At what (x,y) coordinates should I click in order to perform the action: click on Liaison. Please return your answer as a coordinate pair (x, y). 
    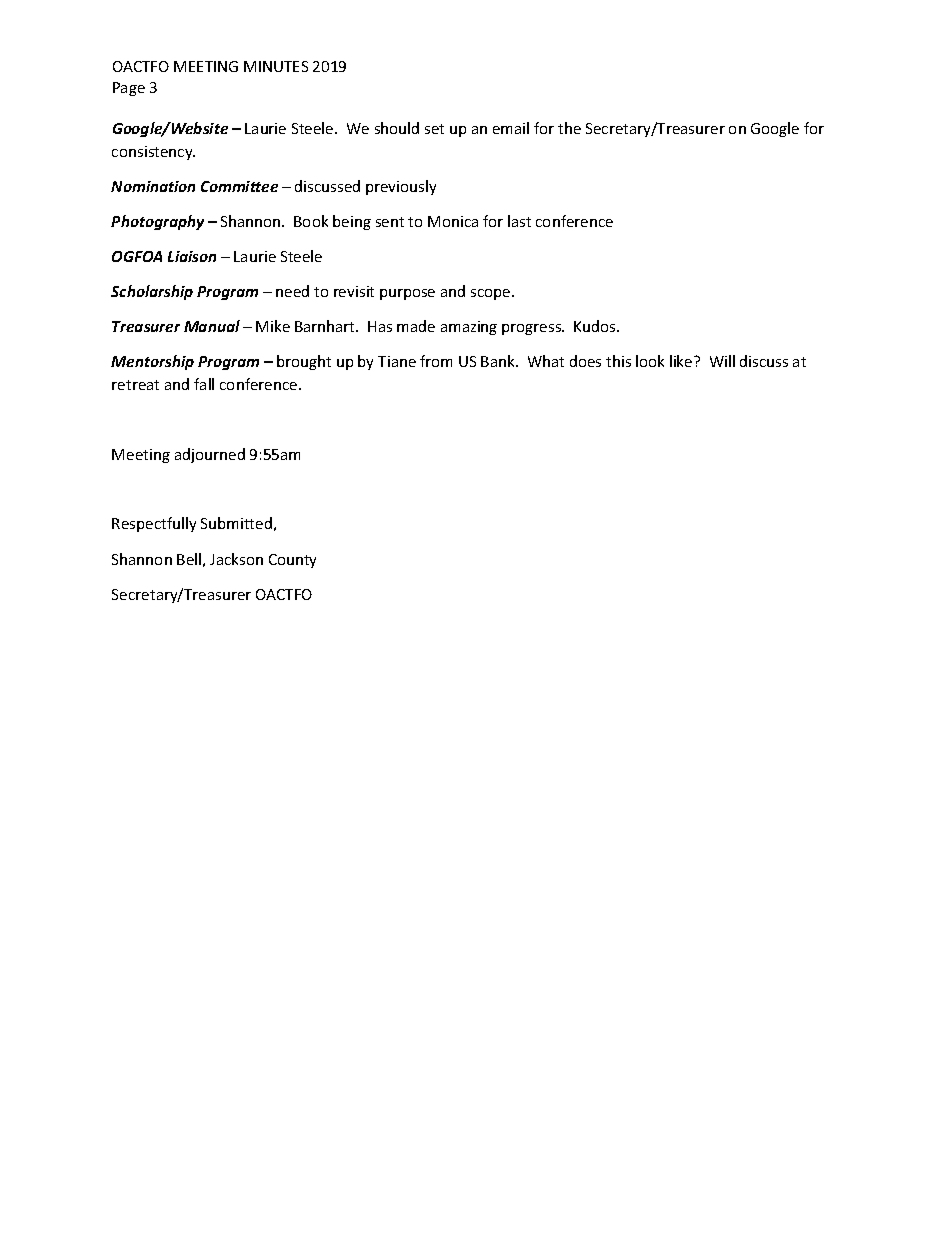
    Looking at the image, I should click on (192, 256).
